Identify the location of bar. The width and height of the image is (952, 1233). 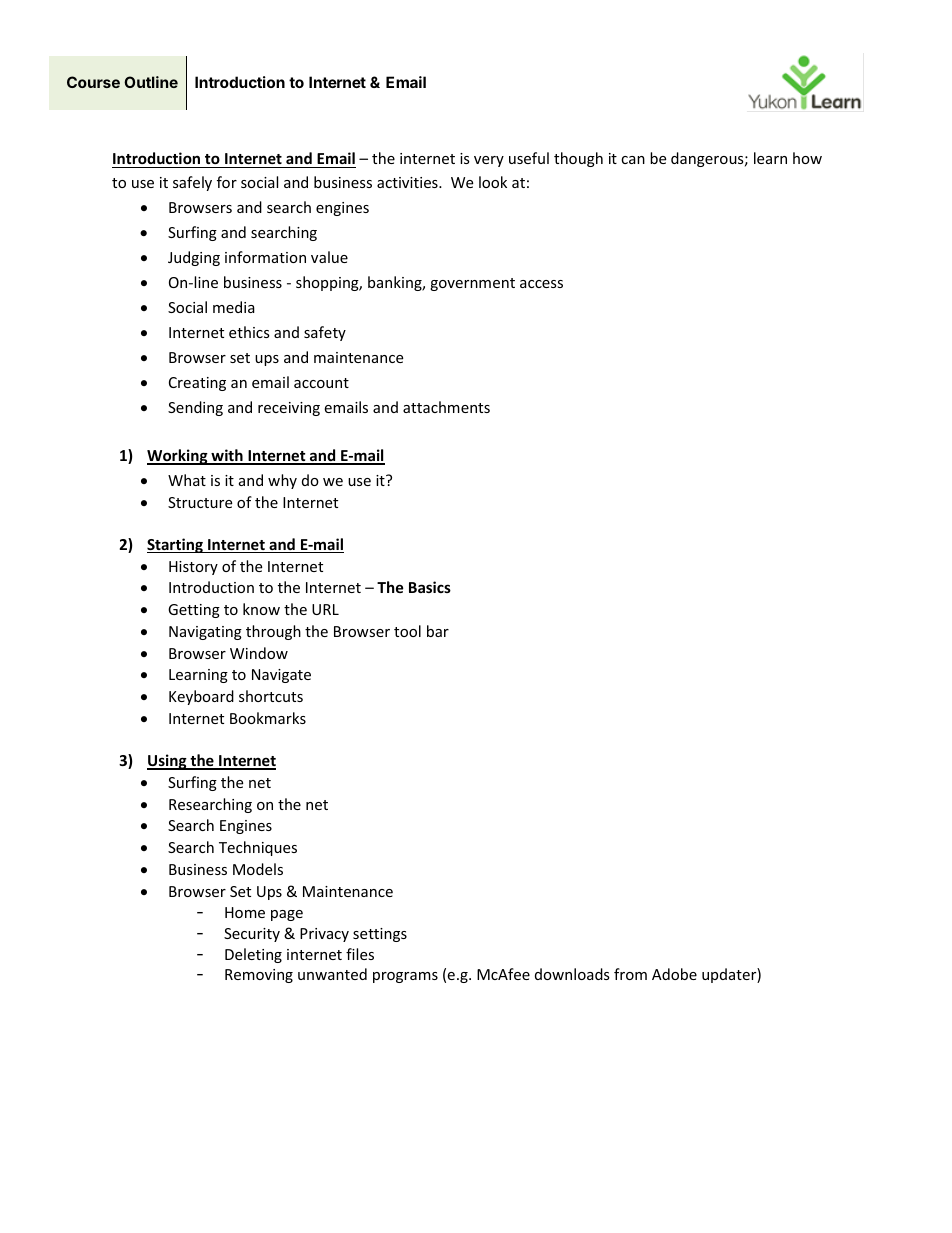
(438, 631).
